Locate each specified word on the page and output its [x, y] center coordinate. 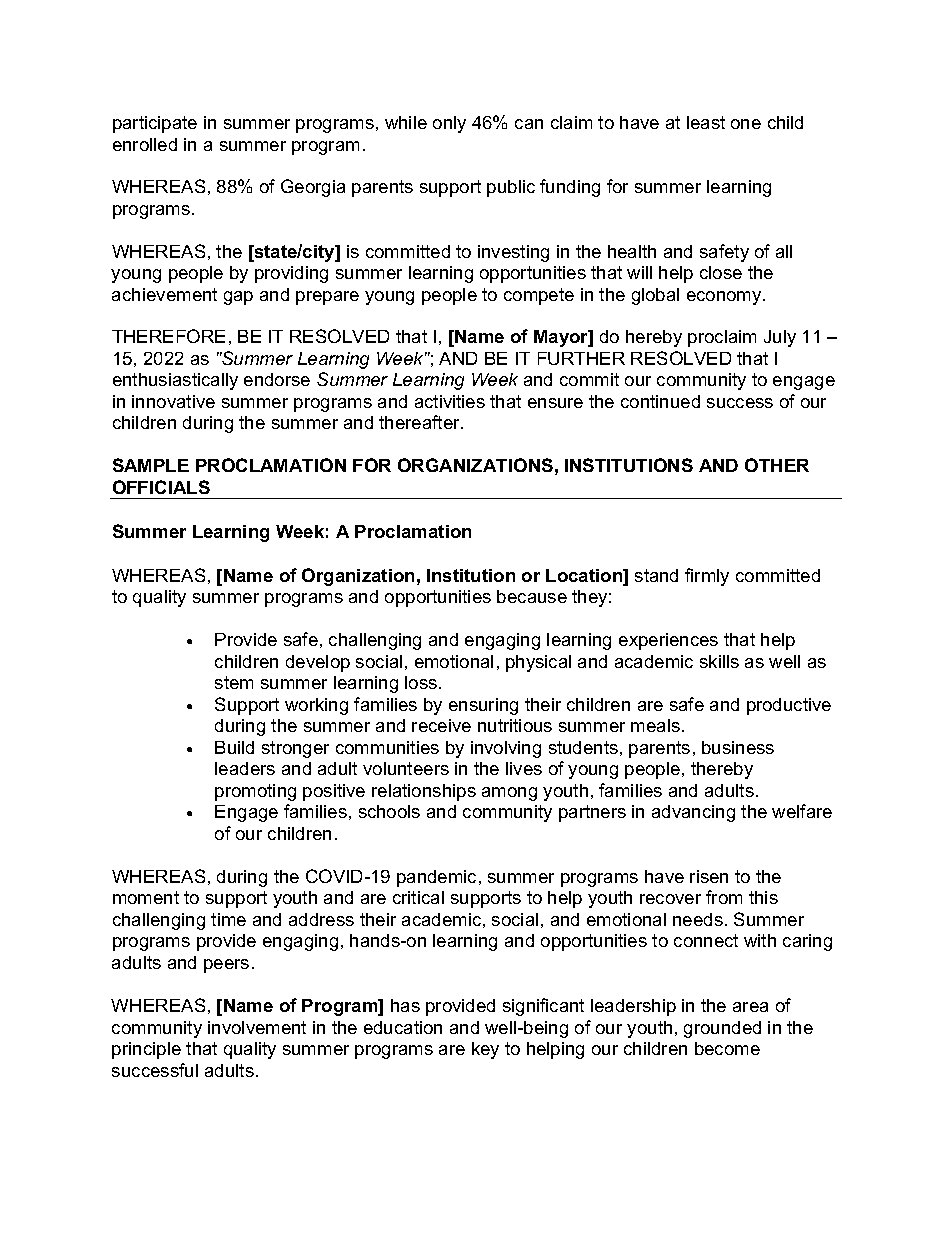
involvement [257, 1027]
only [449, 124]
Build [234, 747]
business [738, 747]
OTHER [777, 465]
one [746, 124]
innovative [173, 401]
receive [441, 725]
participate [155, 124]
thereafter [421, 422]
